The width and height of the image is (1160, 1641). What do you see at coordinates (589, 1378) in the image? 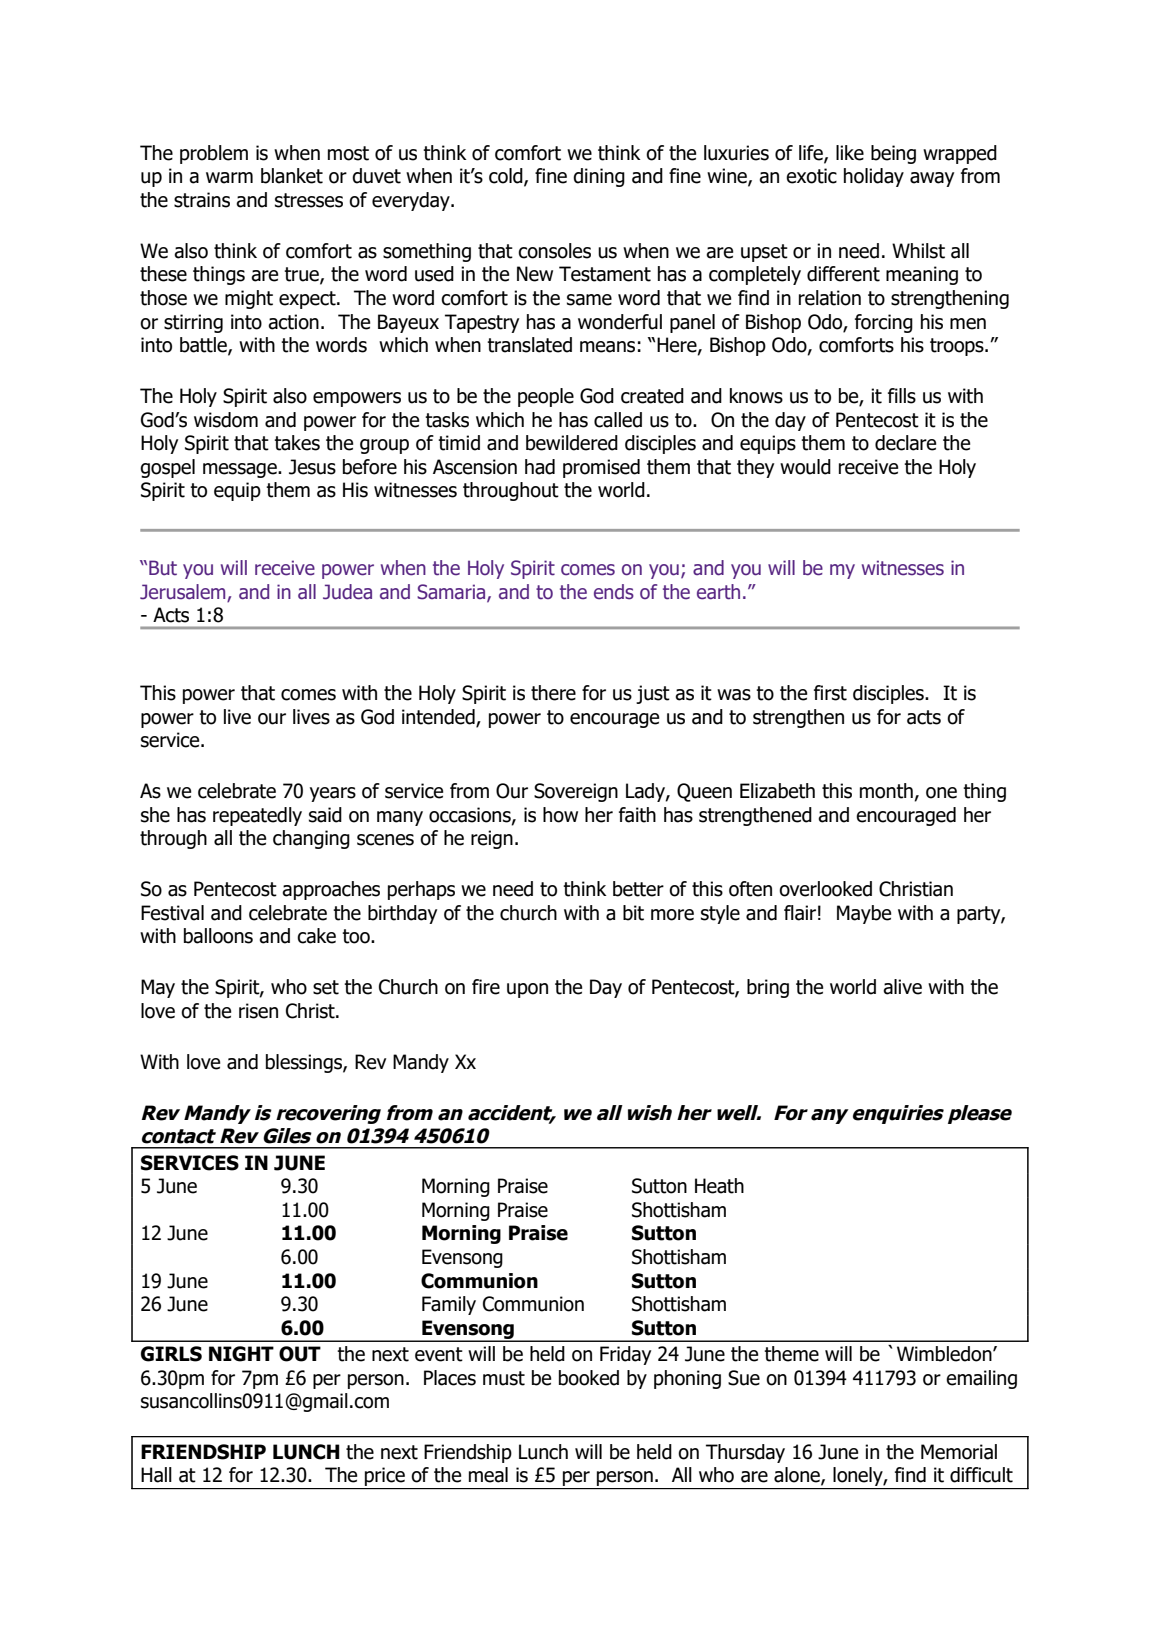
I see `booked` at bounding box center [589, 1378].
